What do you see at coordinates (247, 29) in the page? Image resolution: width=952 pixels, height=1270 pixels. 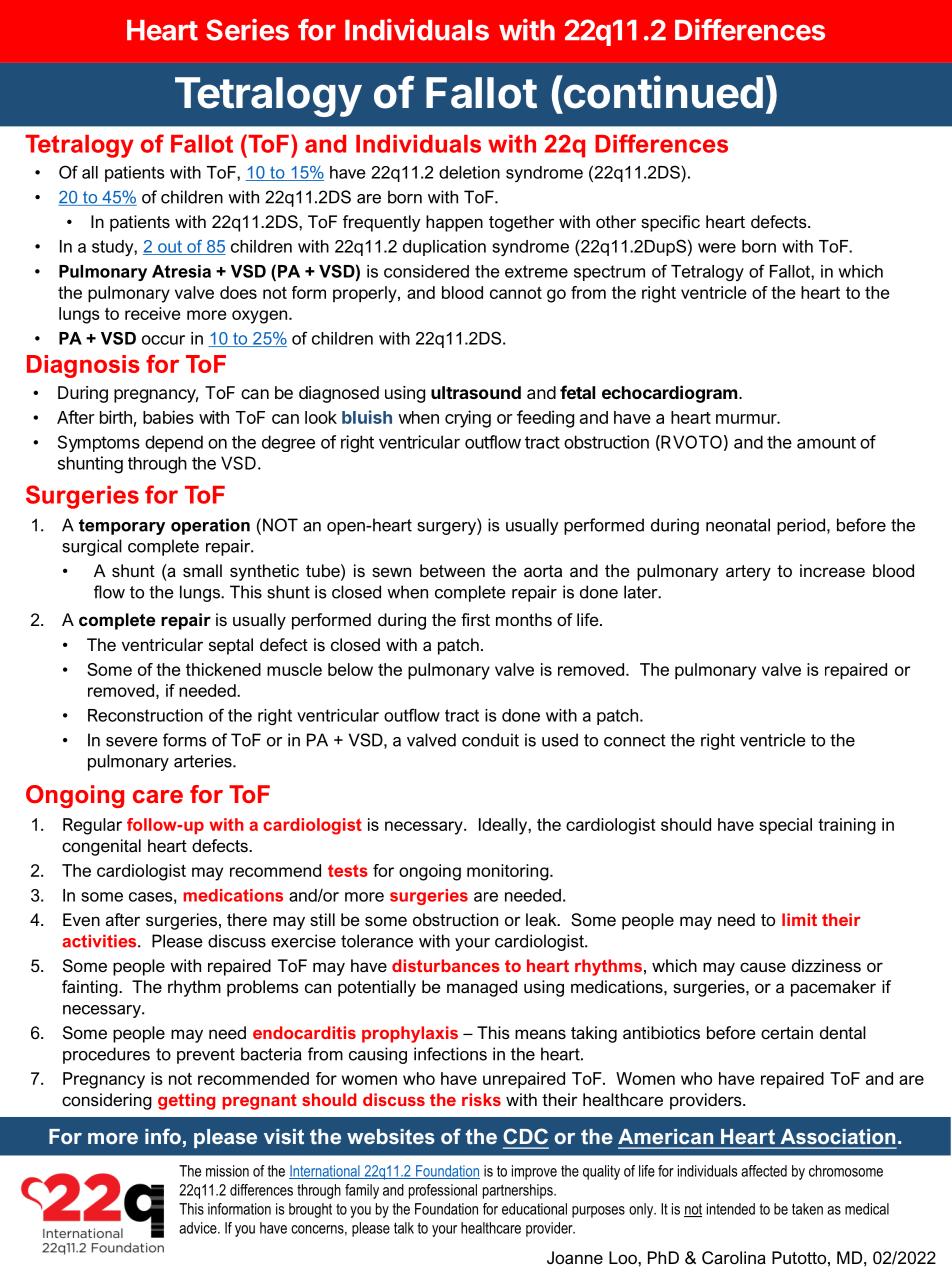 I see `Series` at bounding box center [247, 29].
